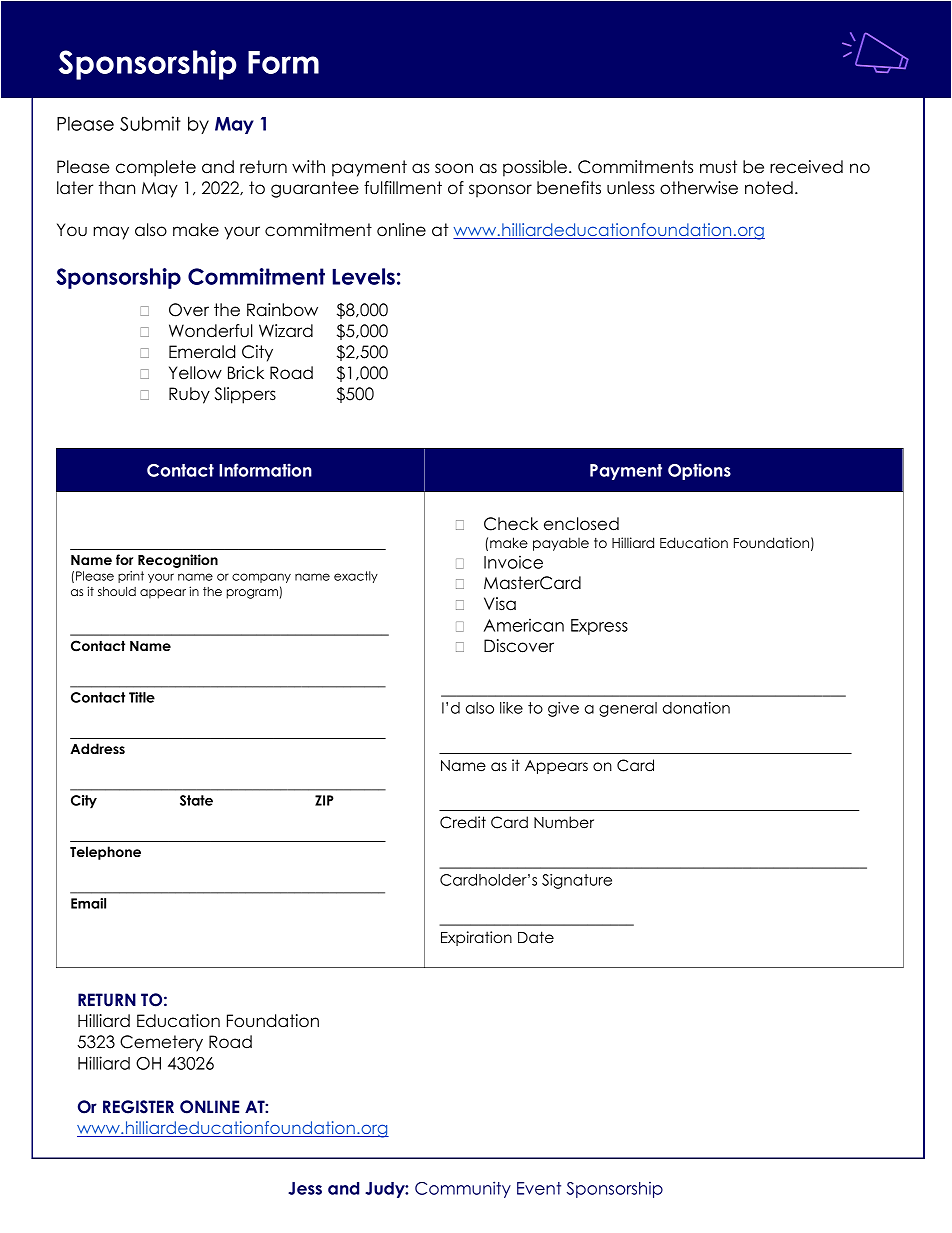 This page has width=952, height=1233. What do you see at coordinates (156, 168) in the page?
I see `complete` at bounding box center [156, 168].
